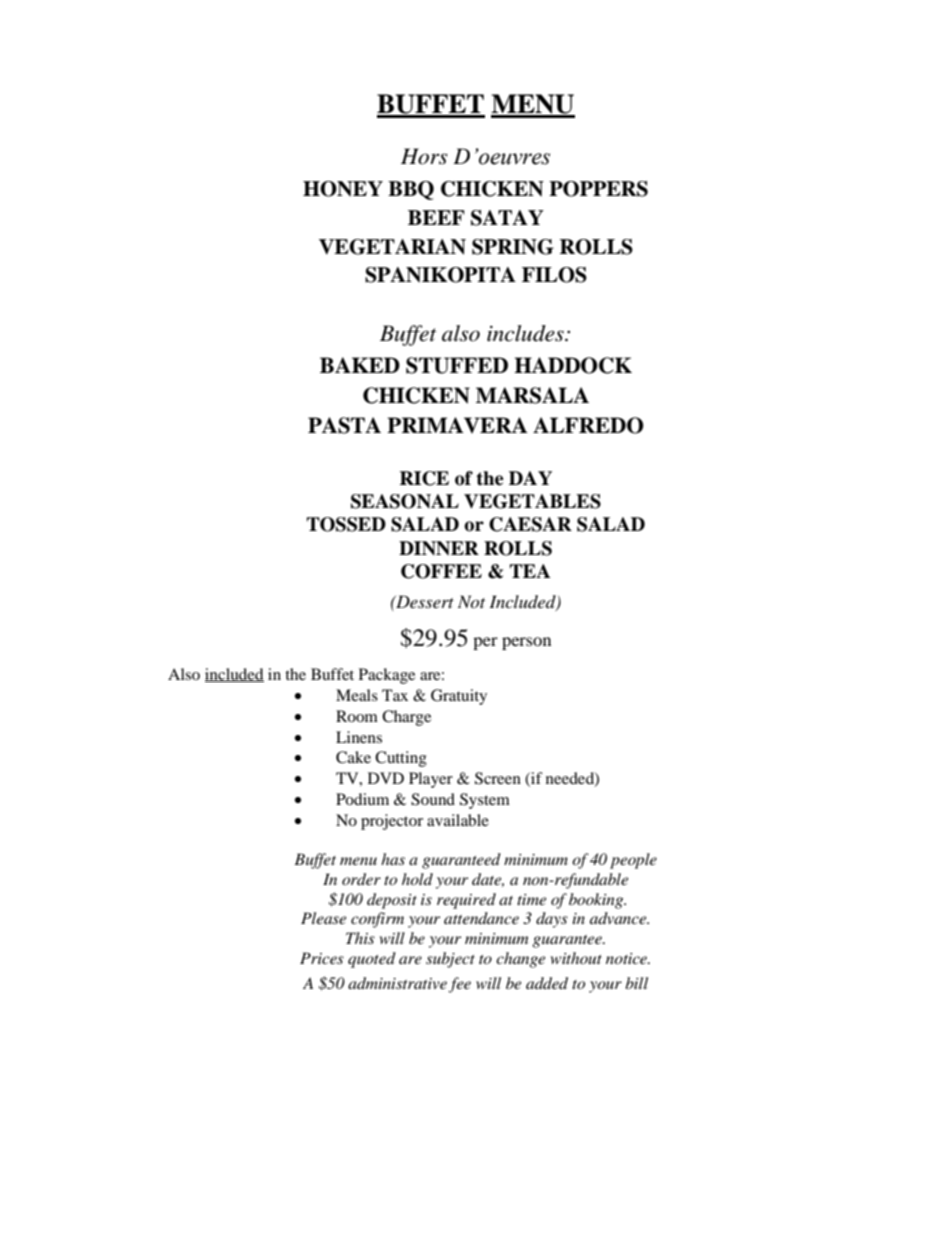 Image resolution: width=952 pixels, height=1233 pixels. Describe the element at coordinates (411, 190) in the screenshot. I see `BBQ` at that location.
